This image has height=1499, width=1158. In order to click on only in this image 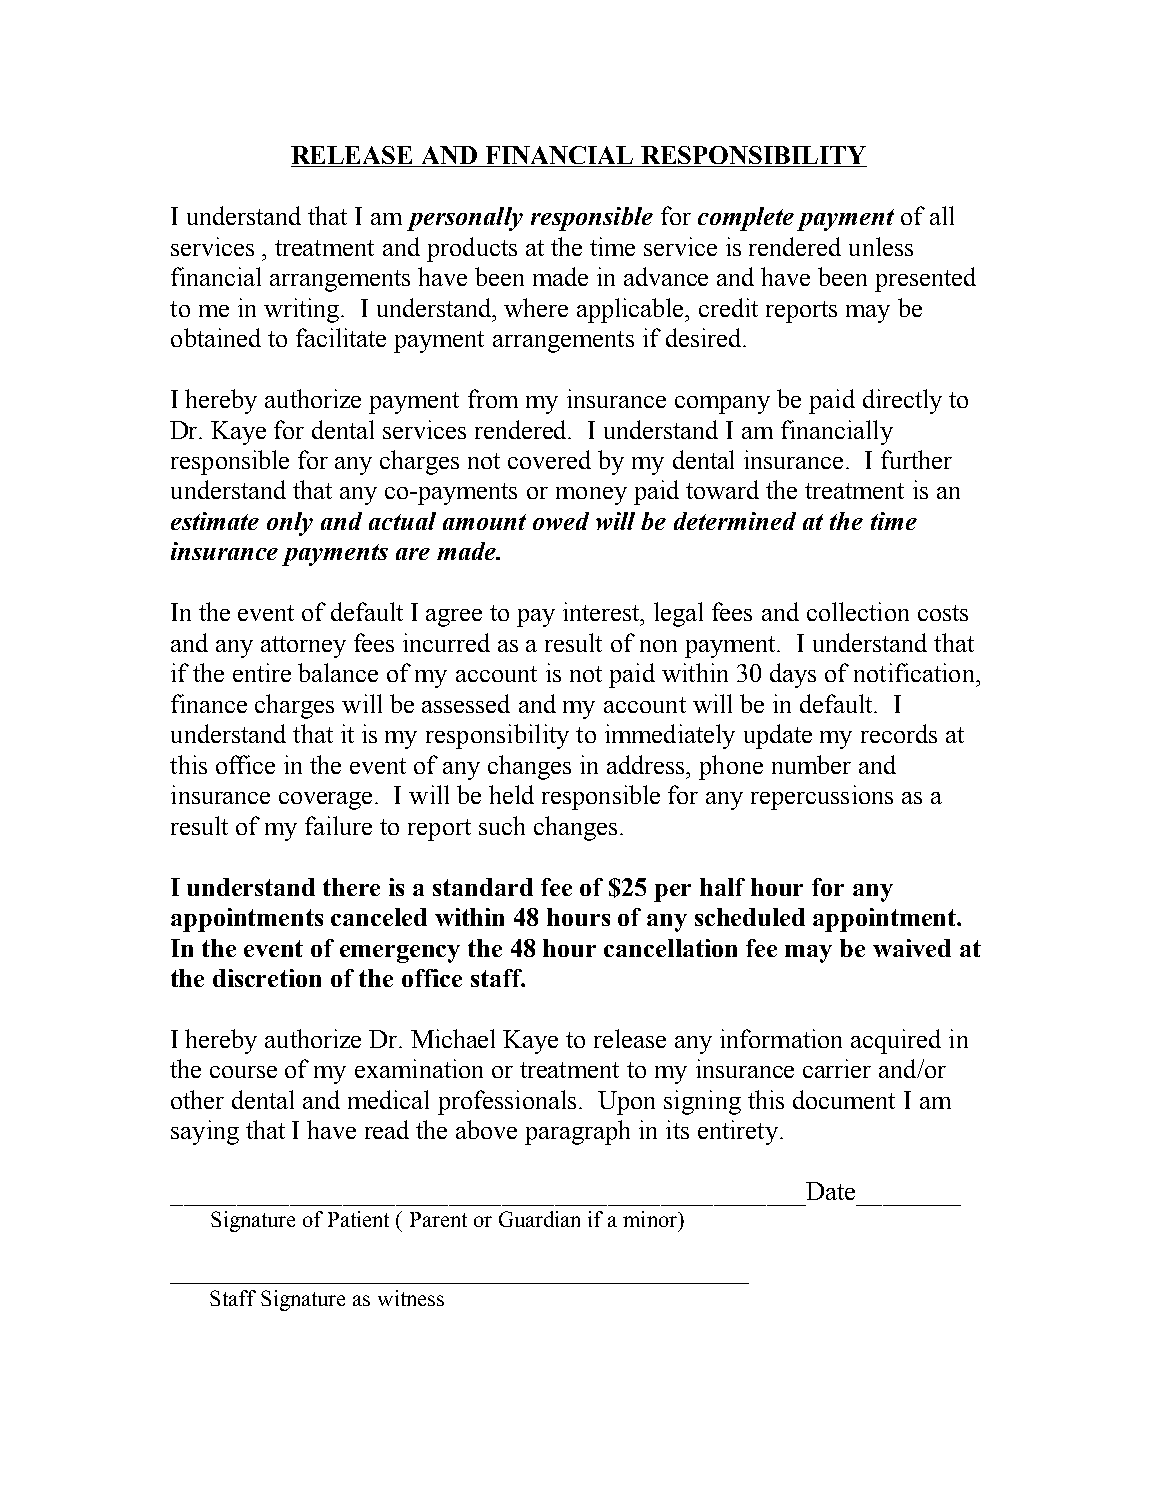, I will do `click(290, 524)`.
